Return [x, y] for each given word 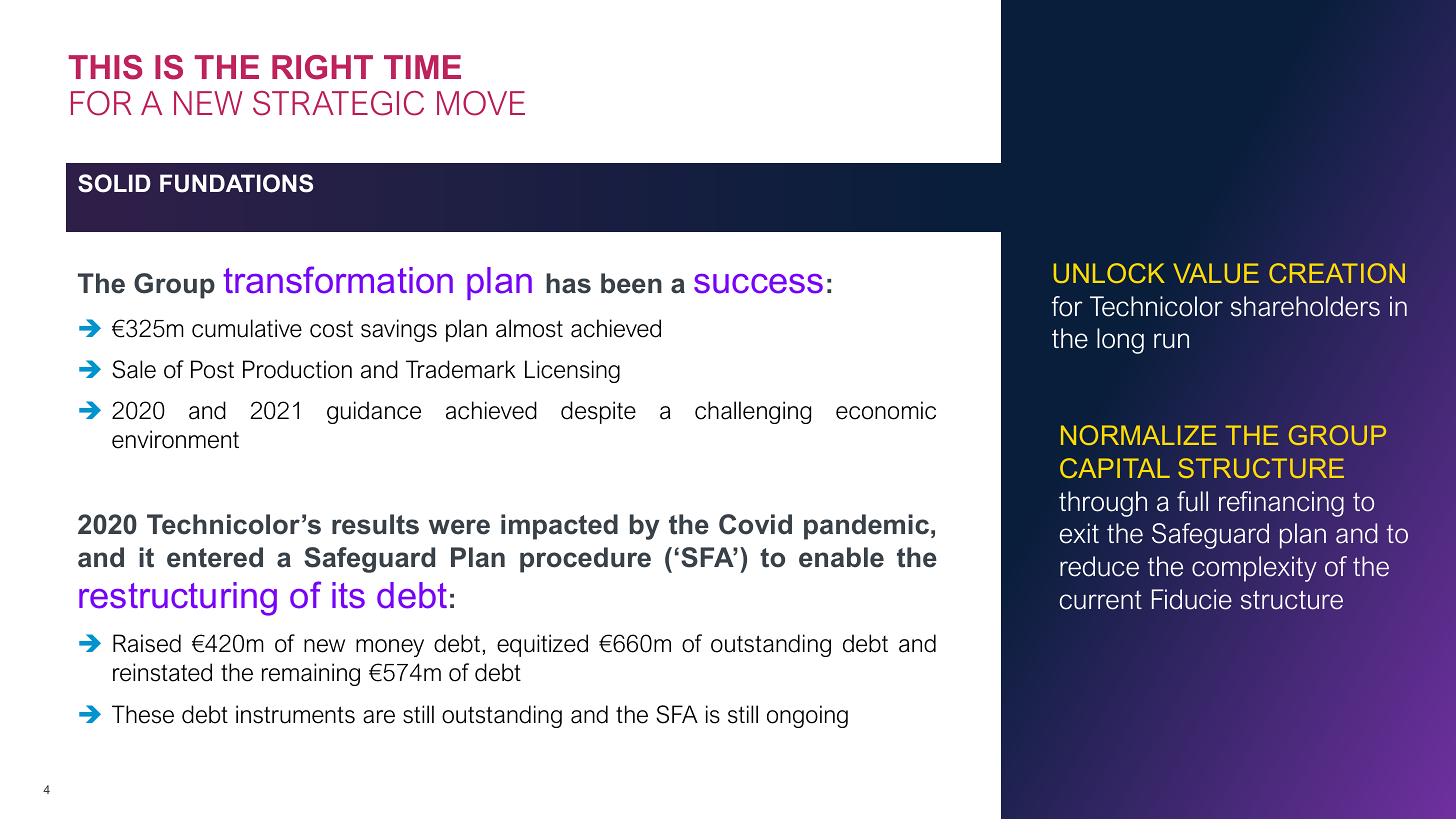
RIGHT [322, 67]
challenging [753, 412]
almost [529, 328]
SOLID [114, 183]
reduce [1099, 566]
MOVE [481, 103]
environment [175, 439]
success [758, 284]
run [1171, 341]
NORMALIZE [1139, 435]
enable [841, 557]
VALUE [1216, 273]
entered [215, 557]
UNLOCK [1109, 273]
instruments [295, 714]
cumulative [247, 328]
